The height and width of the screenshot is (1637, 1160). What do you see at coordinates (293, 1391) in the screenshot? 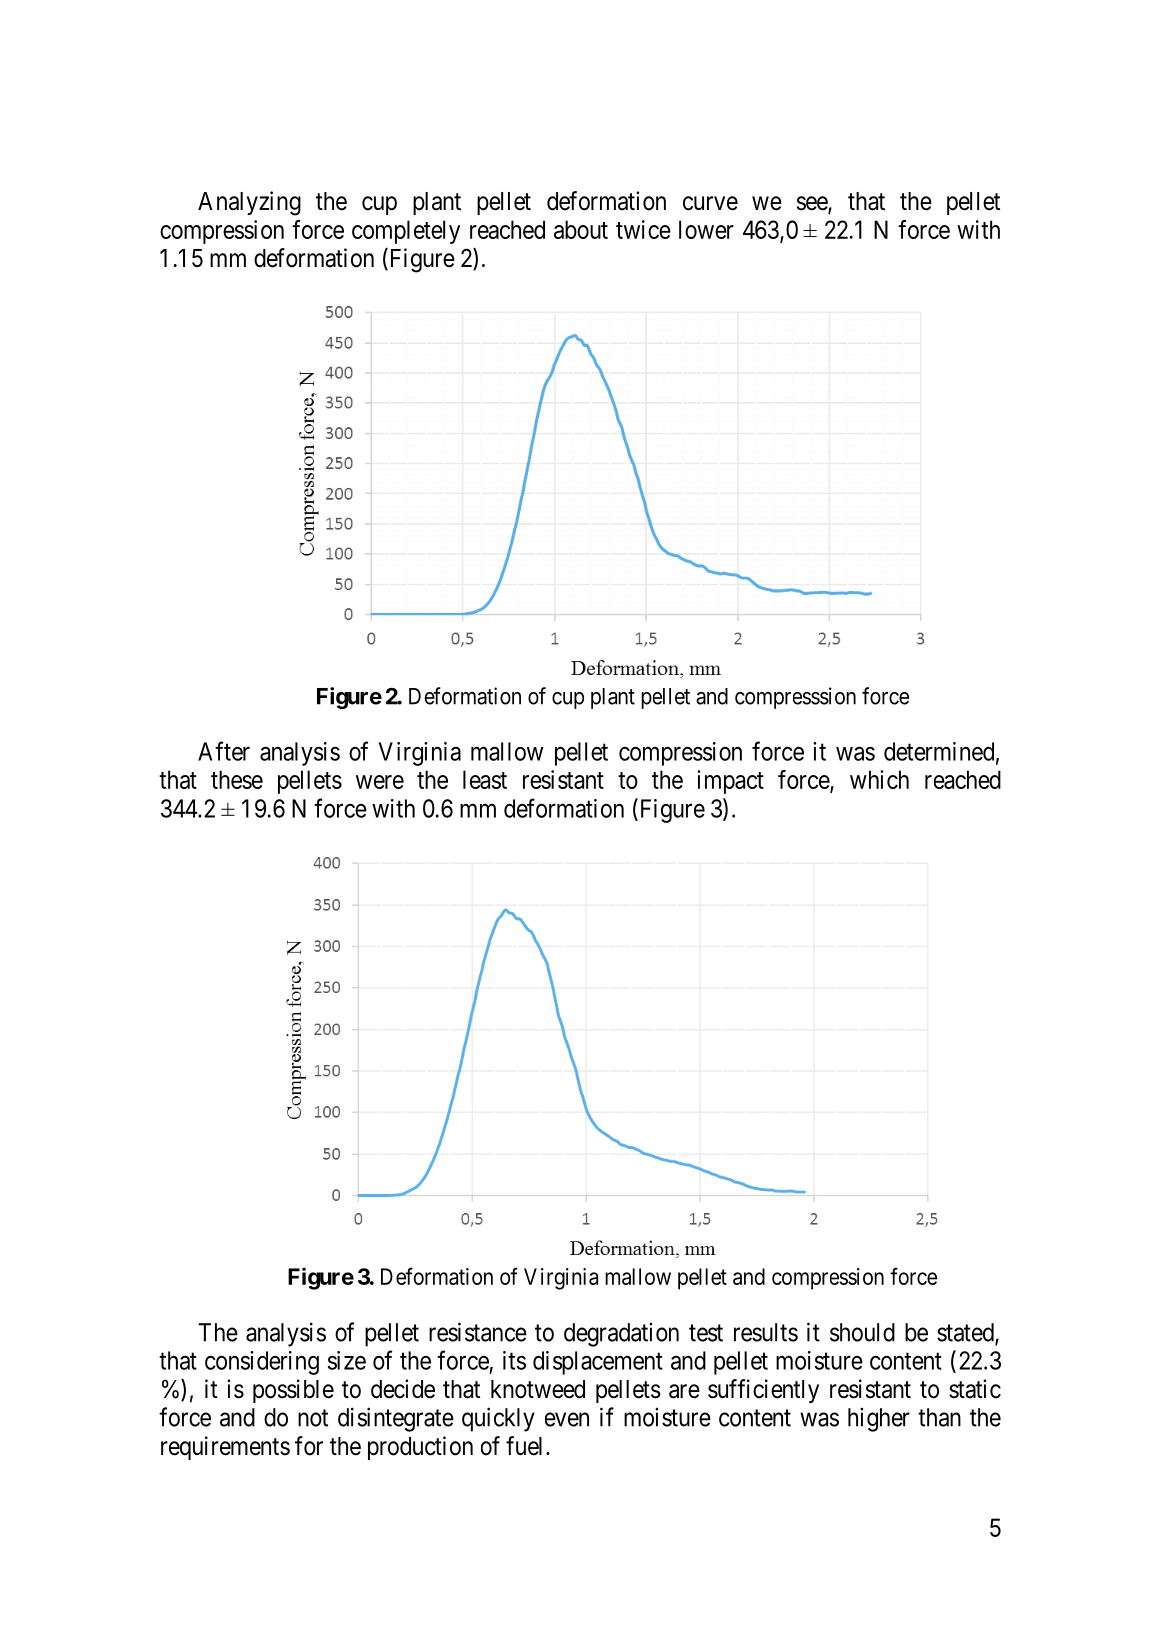
I see `possible` at bounding box center [293, 1391].
